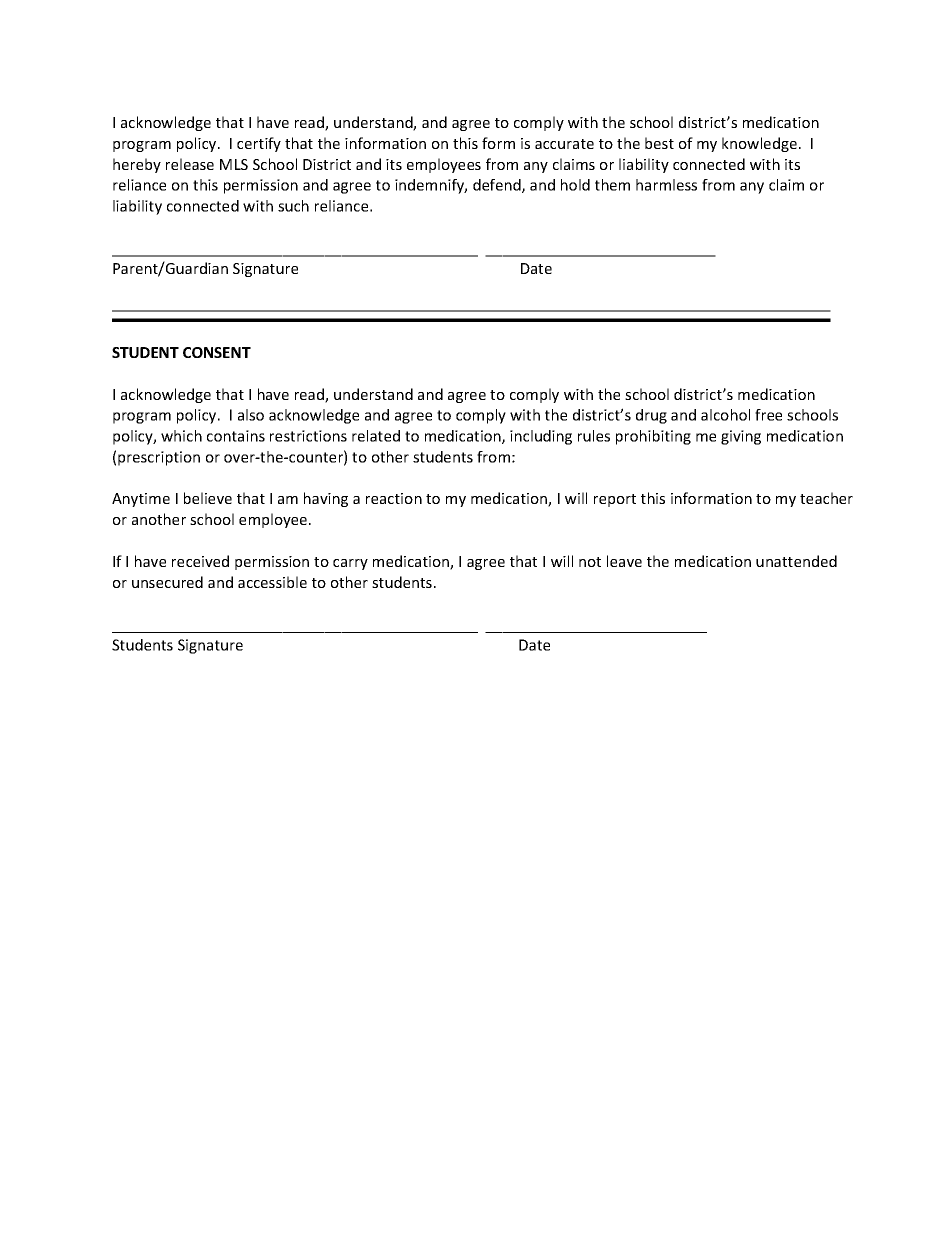  What do you see at coordinates (725, 415) in the screenshot?
I see `alcohol` at bounding box center [725, 415].
